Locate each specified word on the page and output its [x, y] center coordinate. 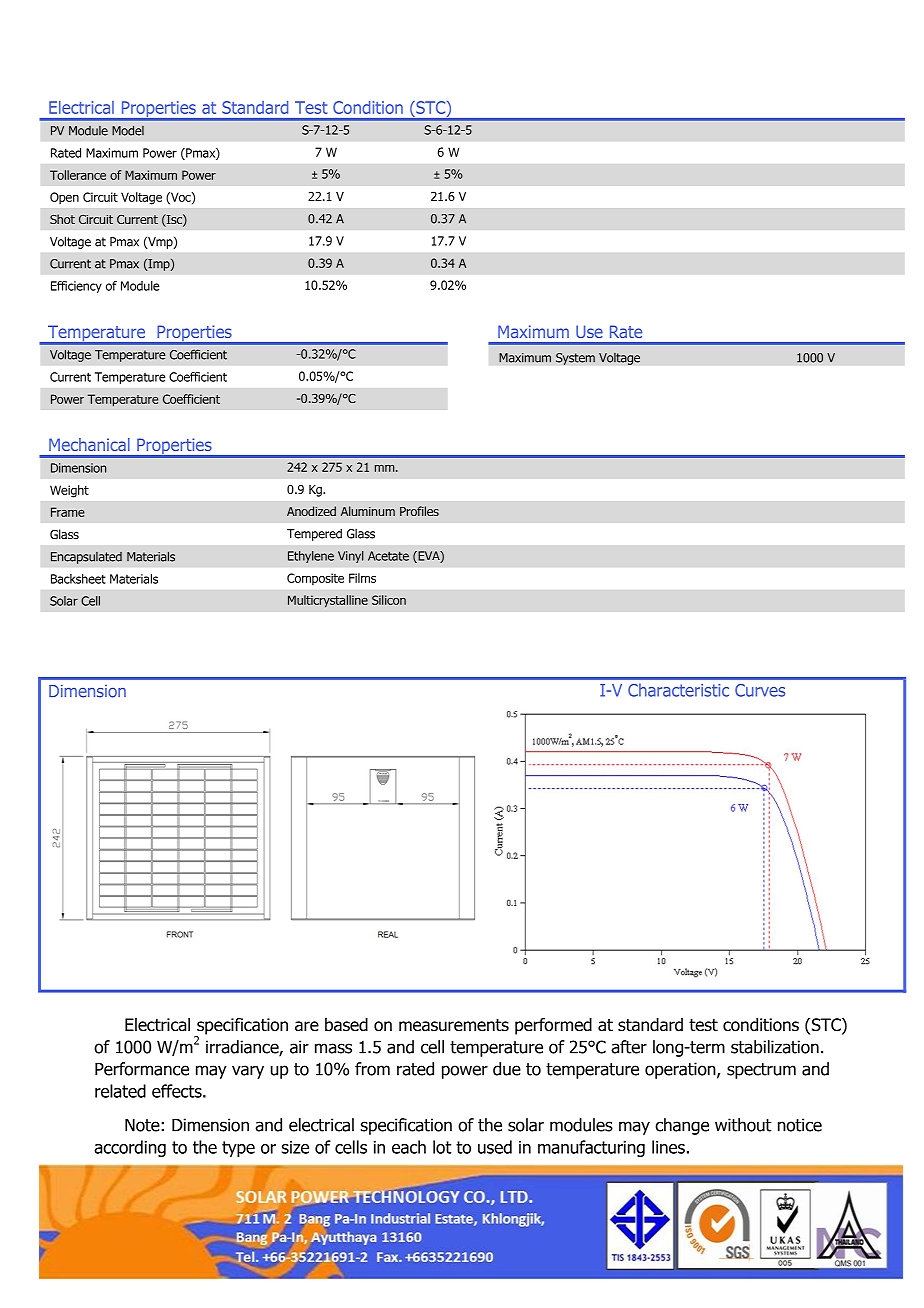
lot [442, 1147]
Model [128, 130]
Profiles [419, 511]
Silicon [389, 600]
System [575, 359]
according [130, 1148]
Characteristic [678, 690]
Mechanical [89, 444]
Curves [760, 690]
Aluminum [368, 511]
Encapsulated [86, 558]
